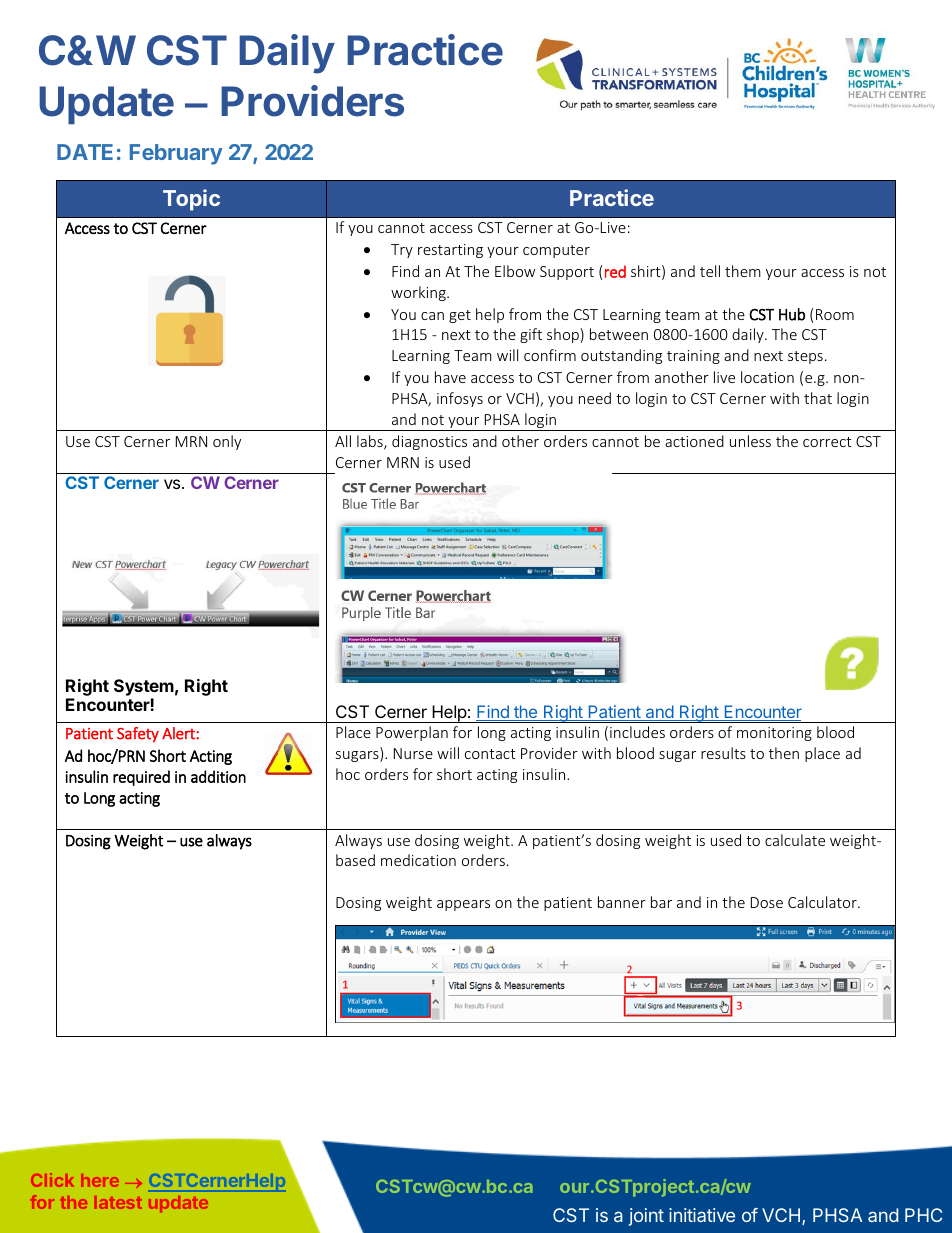 This screenshot has height=1233, width=952. I want to click on required, so click(141, 778).
